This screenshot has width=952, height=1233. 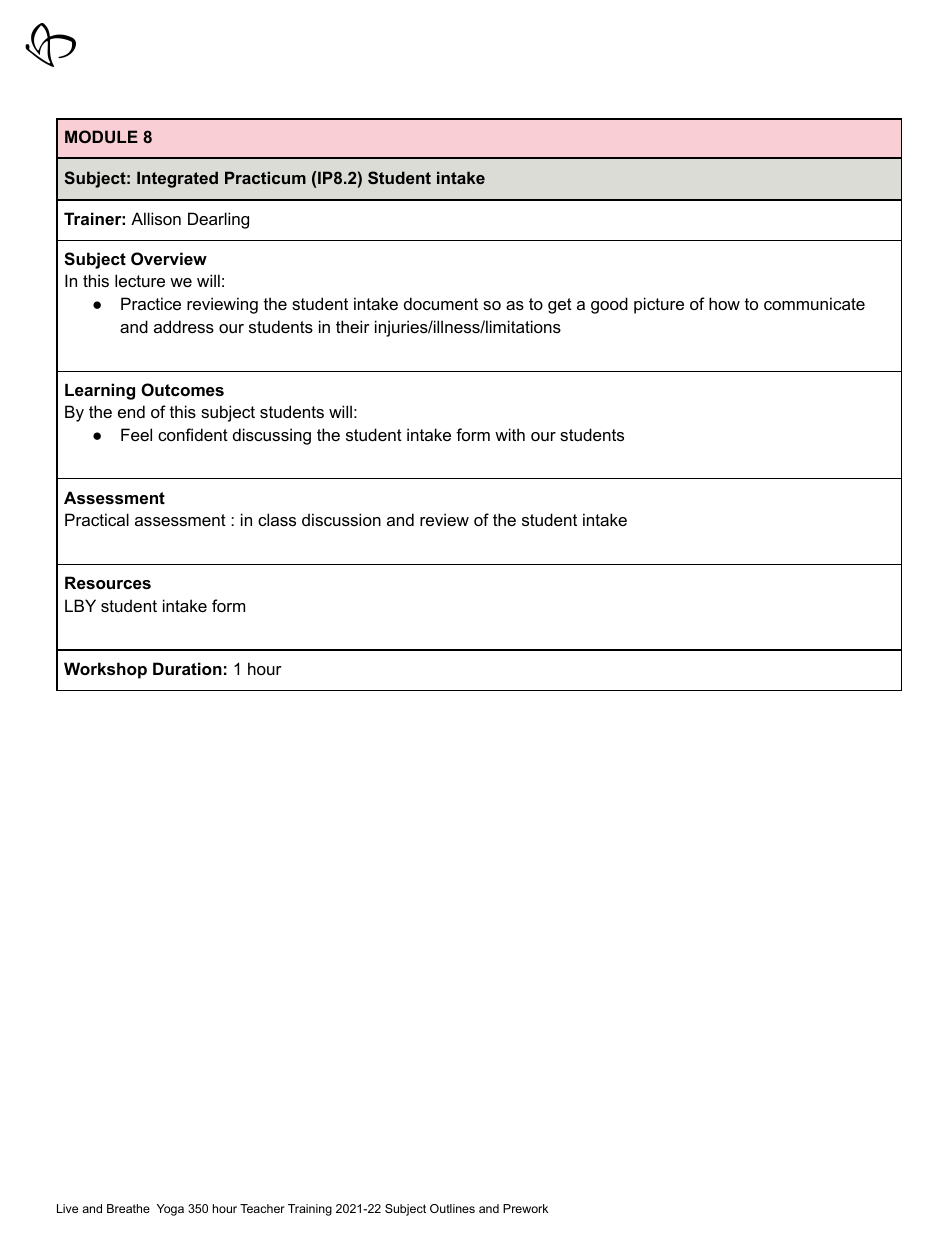 What do you see at coordinates (659, 305) in the screenshot?
I see `picture` at bounding box center [659, 305].
